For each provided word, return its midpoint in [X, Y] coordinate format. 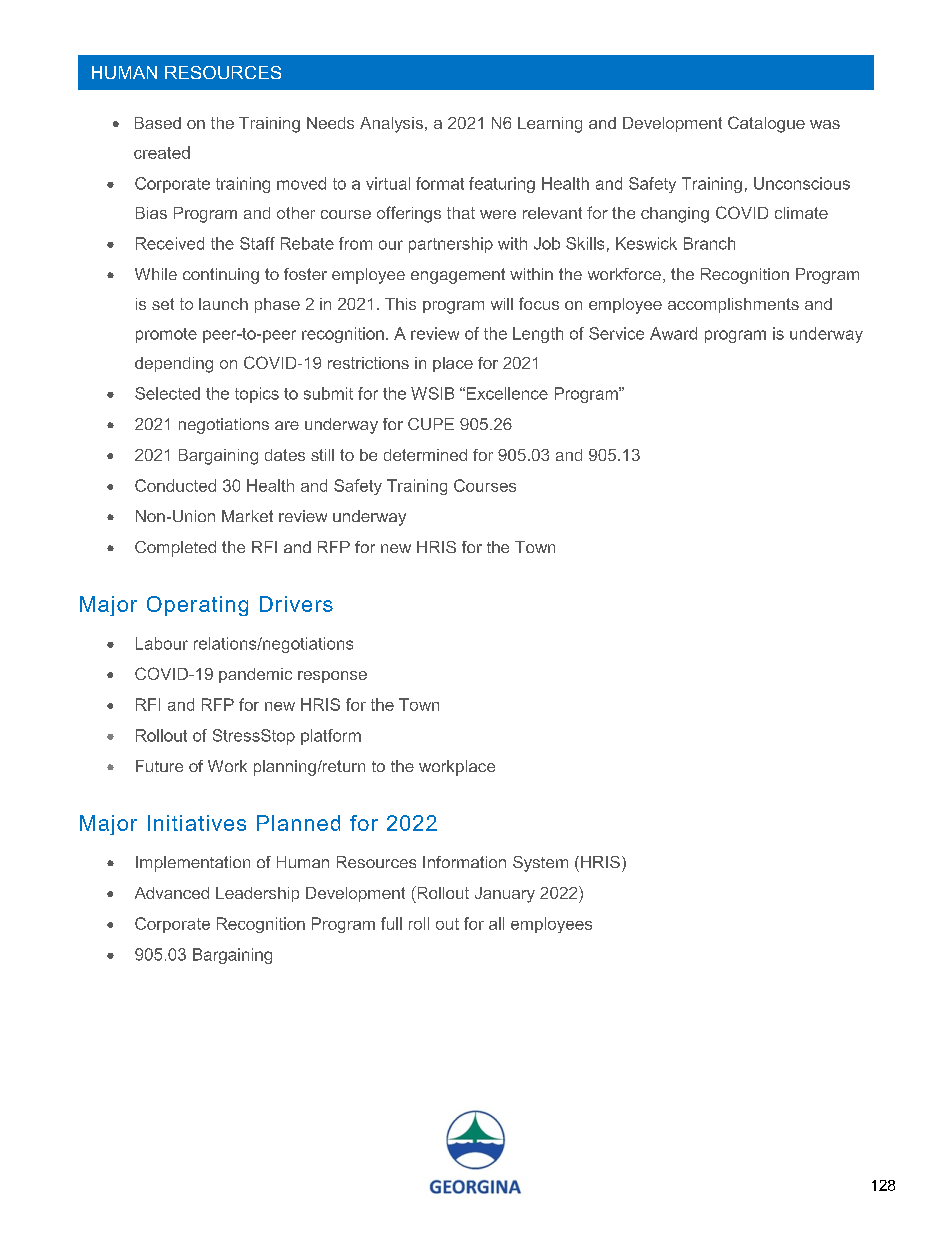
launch [223, 304]
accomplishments [733, 305]
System [540, 864]
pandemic [255, 675]
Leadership [257, 894]
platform [331, 737]
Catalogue [766, 124]
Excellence [507, 393]
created [162, 152]
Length [538, 335]
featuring [502, 185]
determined [425, 455]
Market [247, 516]
